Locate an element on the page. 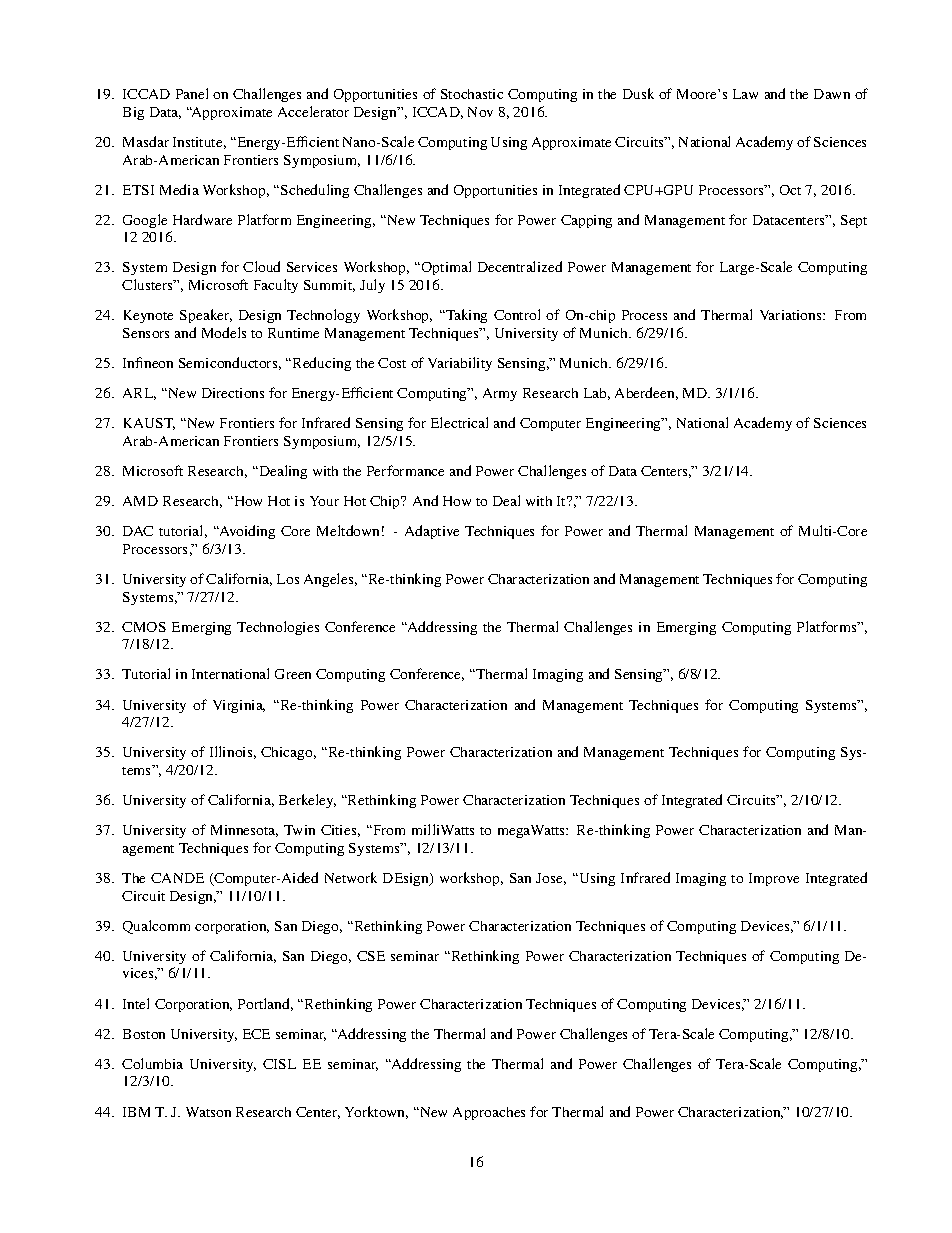 Image resolution: width=952 pixels, height=1233 pixels. Panel is located at coordinates (192, 93).
